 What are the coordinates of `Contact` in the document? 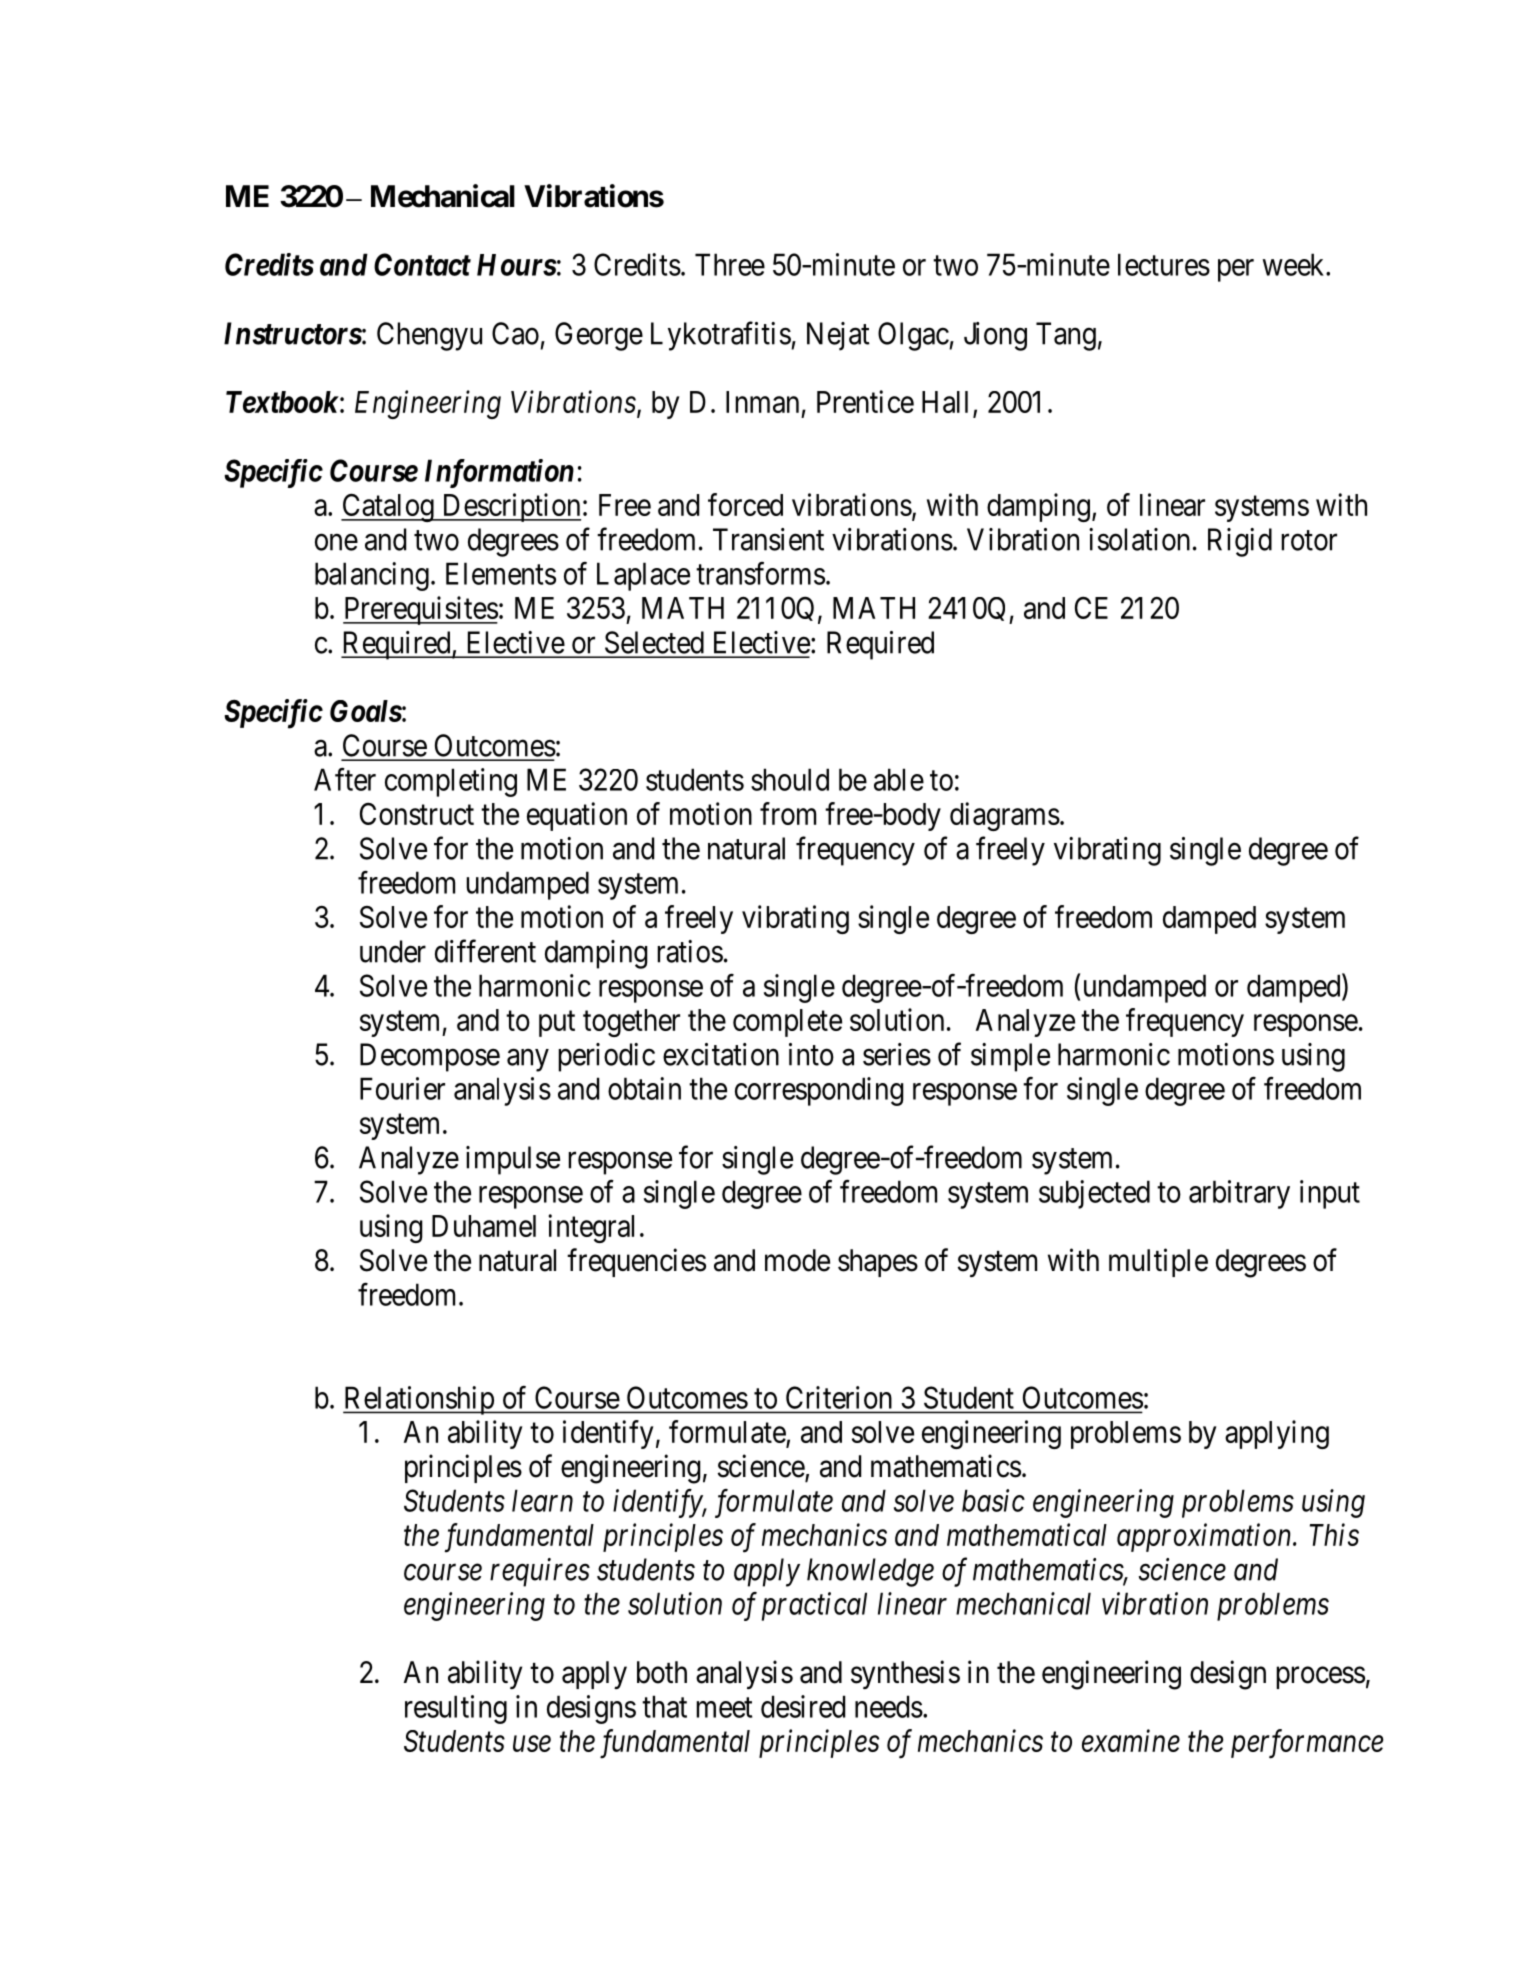 It's located at (422, 264).
